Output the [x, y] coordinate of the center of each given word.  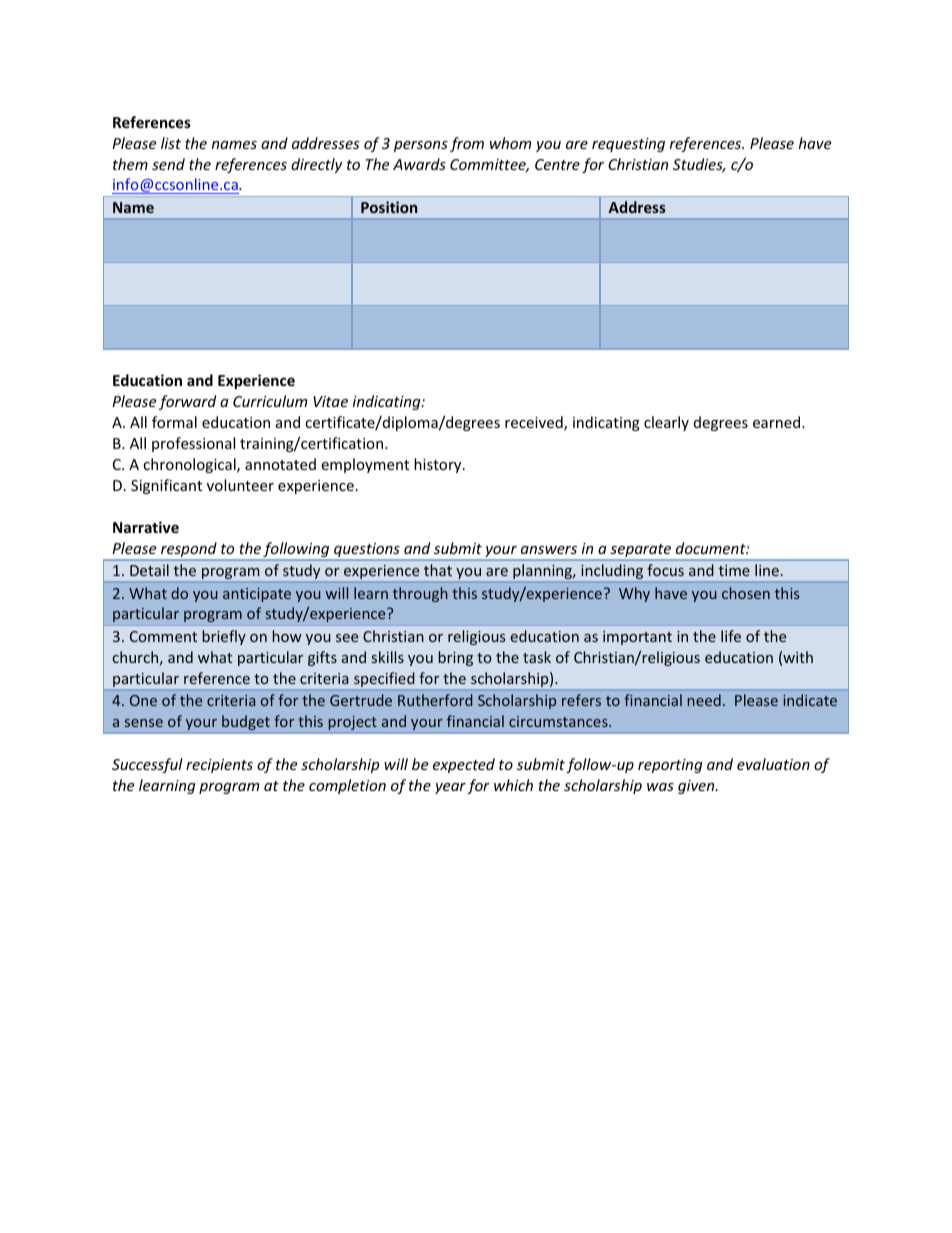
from [467, 144]
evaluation [773, 764]
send [168, 164]
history [439, 465]
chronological [190, 465]
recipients [219, 766]
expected [464, 765]
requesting [628, 145]
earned [778, 422]
